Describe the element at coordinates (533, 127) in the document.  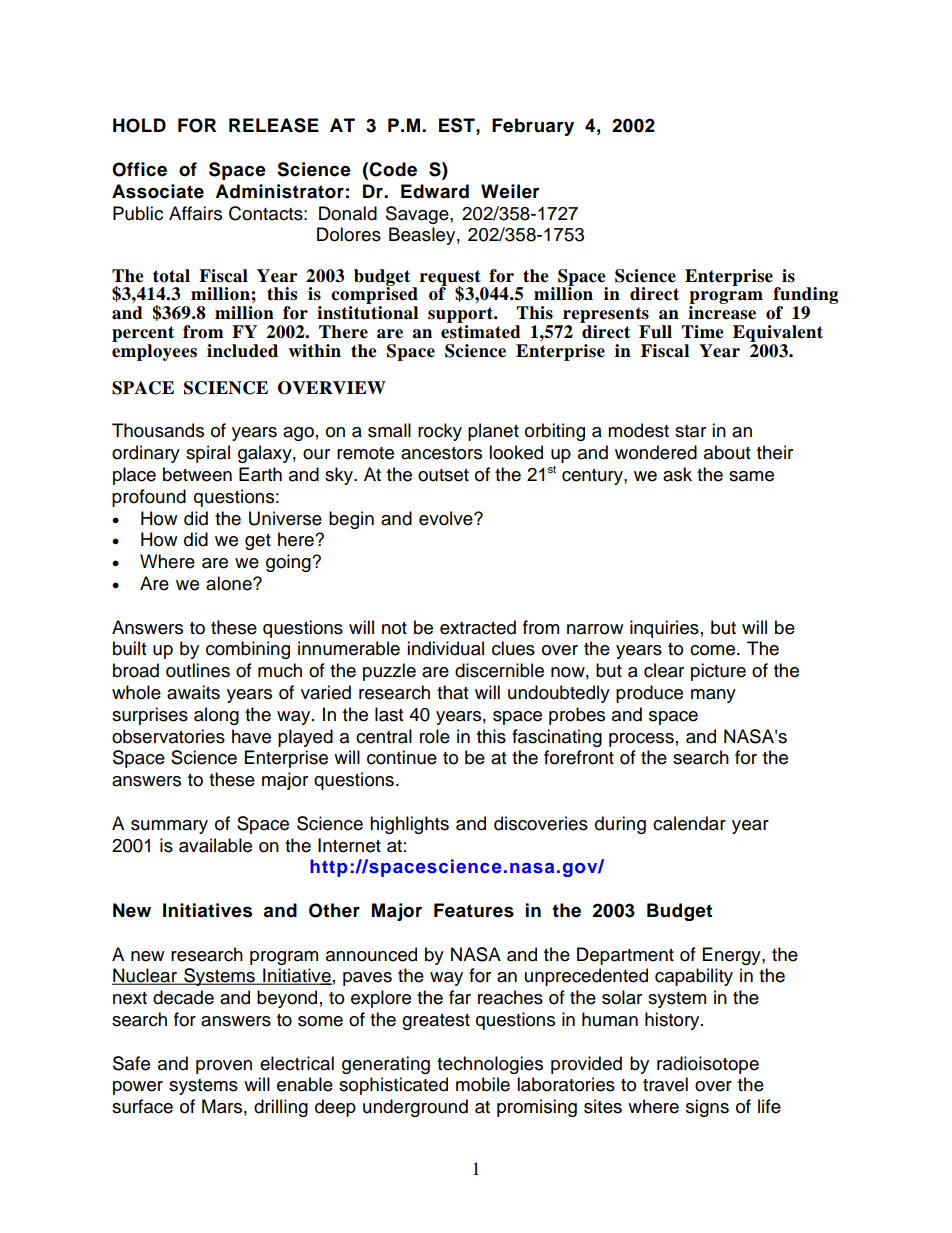
I see `February` at that location.
